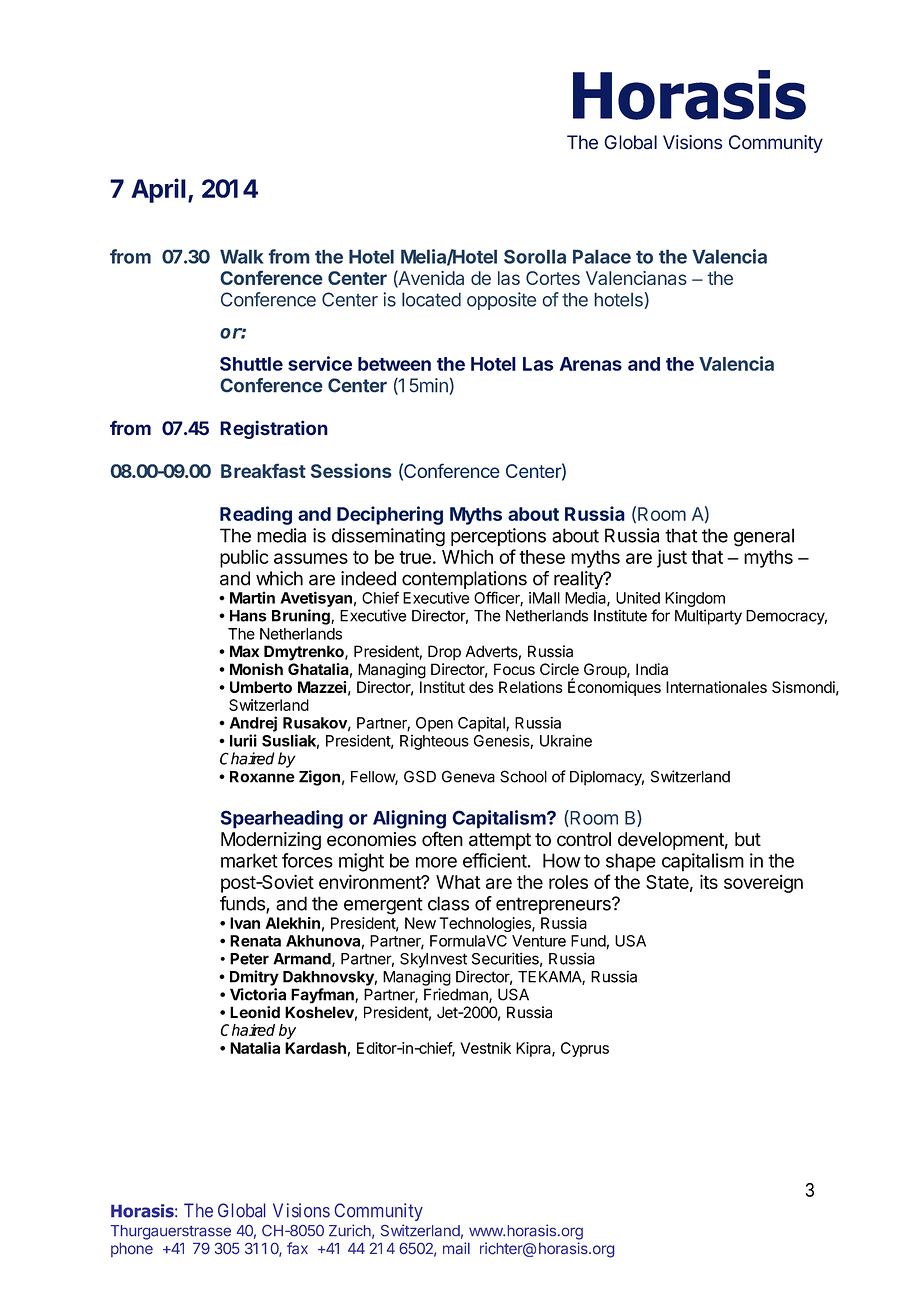 The width and height of the screenshot is (924, 1308). What do you see at coordinates (241, 256) in the screenshot?
I see `Walk` at bounding box center [241, 256].
